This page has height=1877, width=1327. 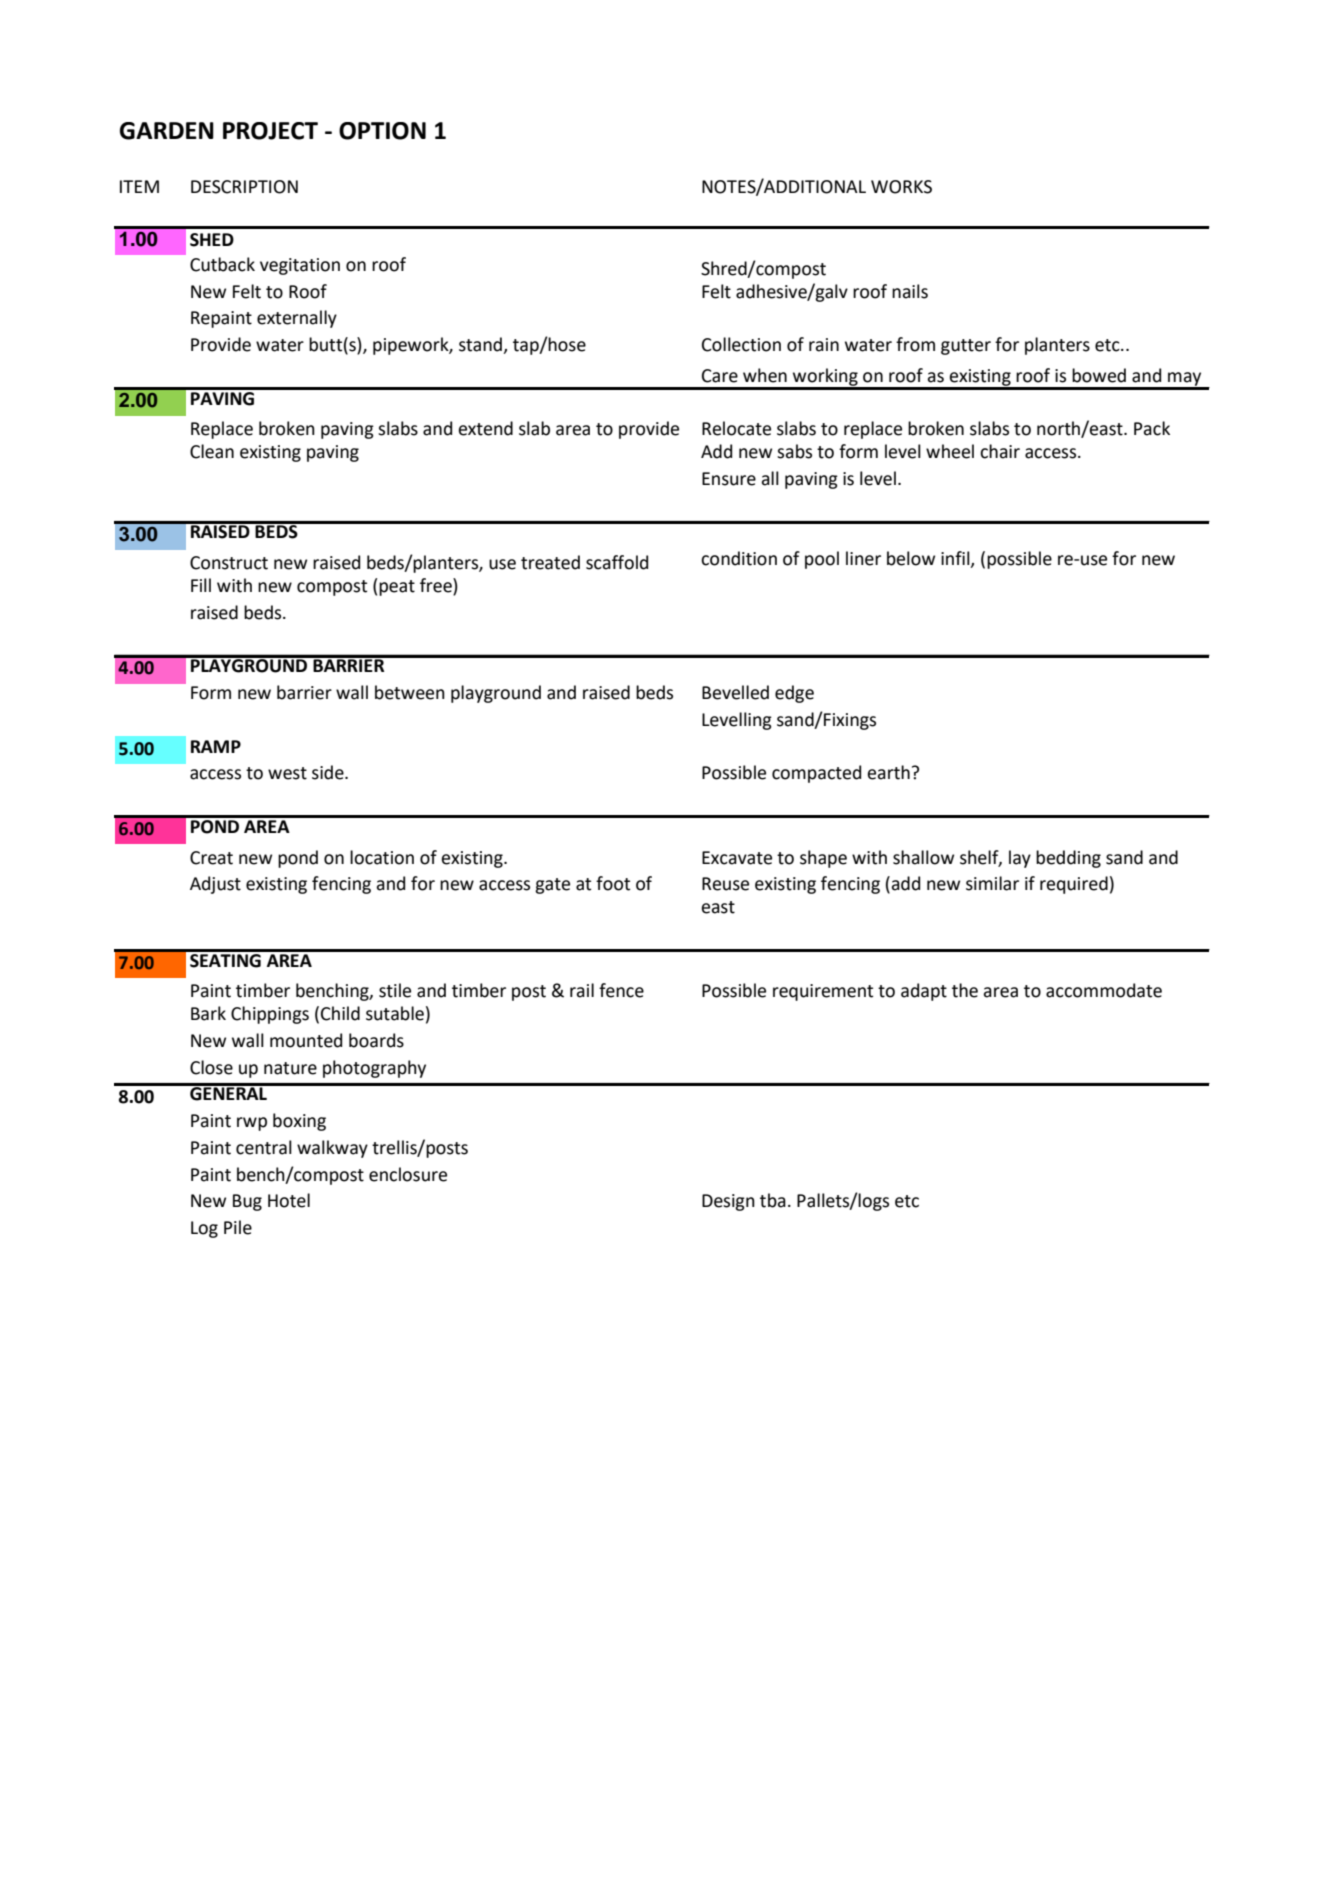 What do you see at coordinates (910, 291) in the page?
I see `nails` at bounding box center [910, 291].
